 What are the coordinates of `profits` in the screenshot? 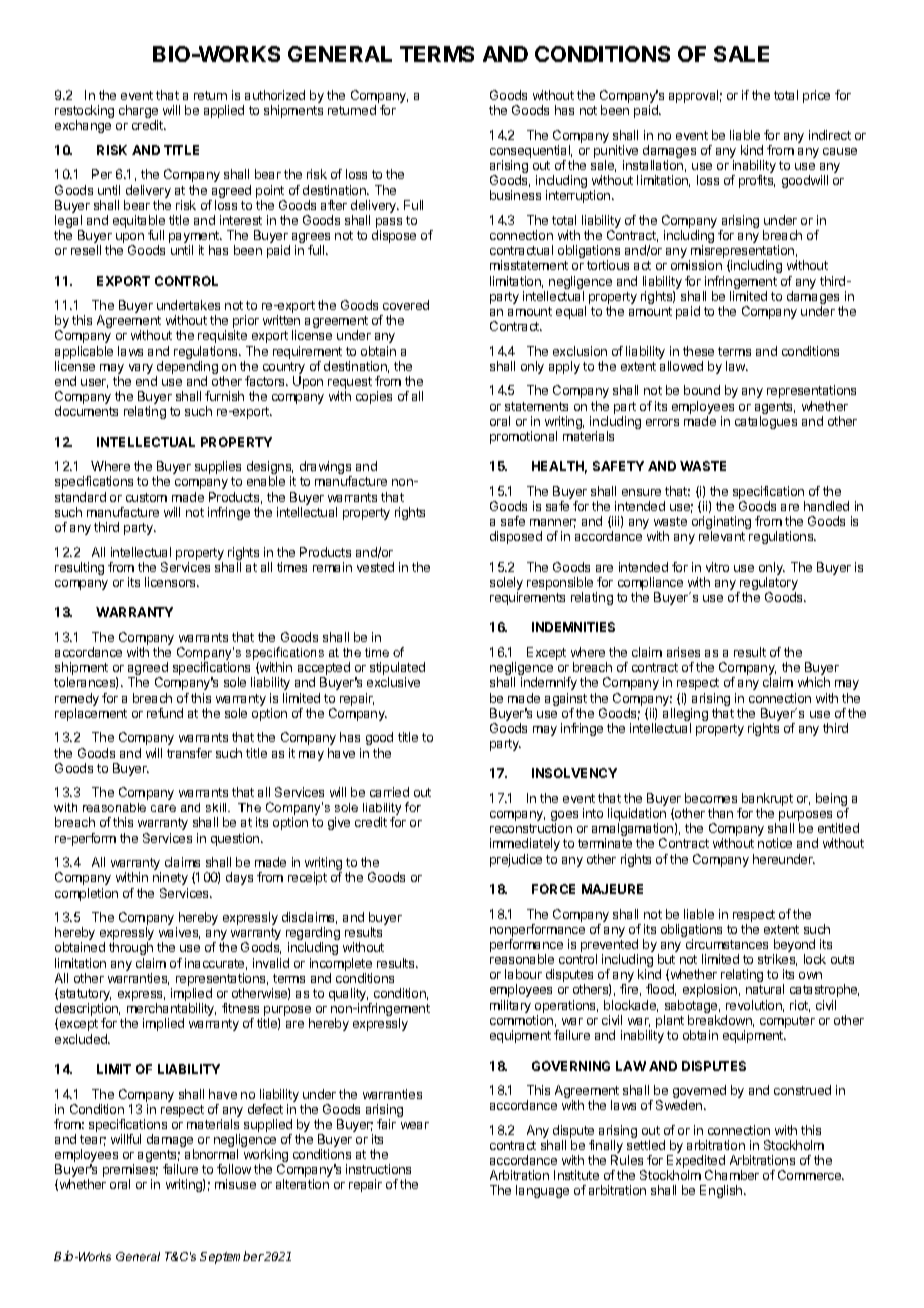 It's located at (757, 181).
